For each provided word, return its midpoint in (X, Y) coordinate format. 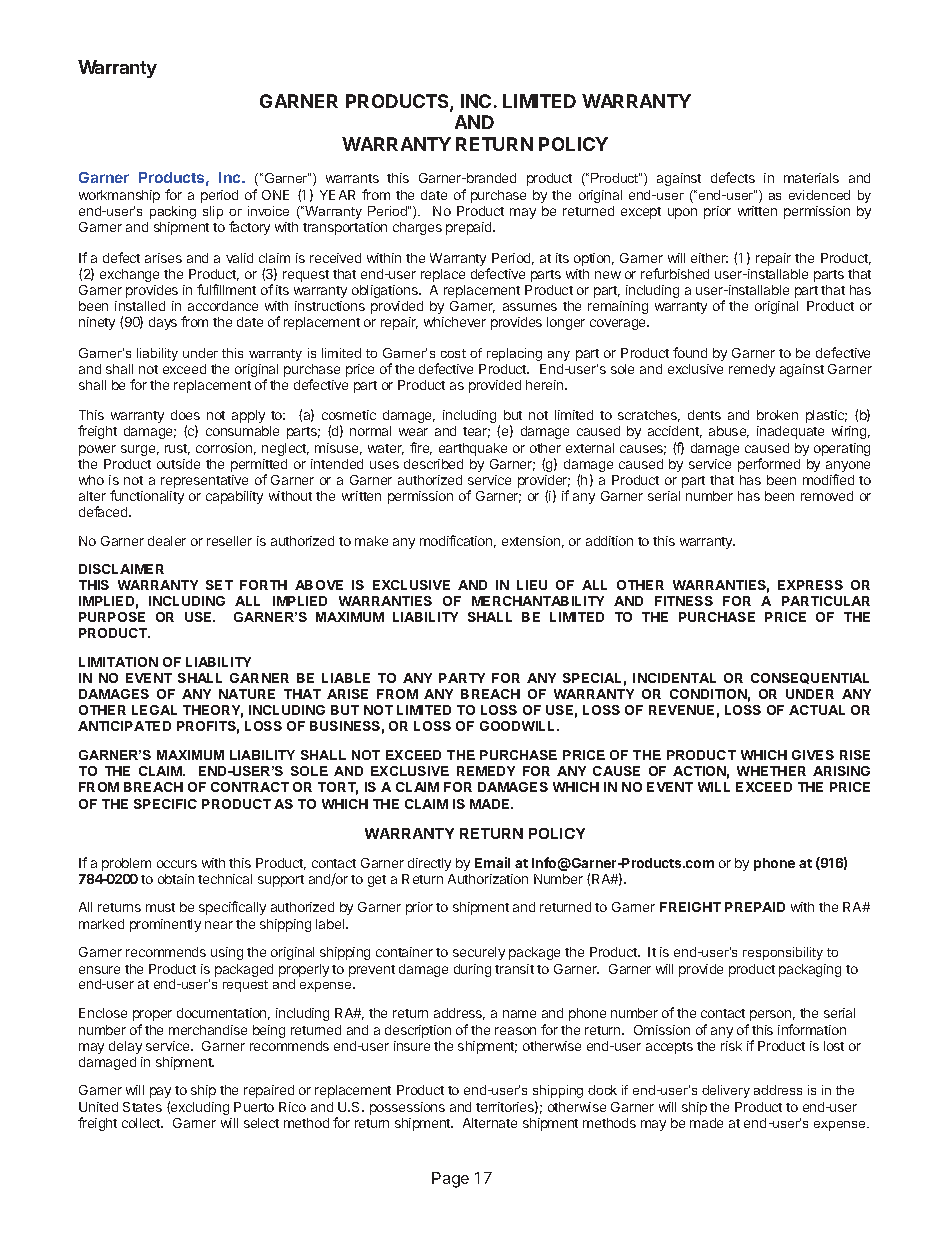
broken (777, 415)
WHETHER (771, 771)
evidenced (819, 195)
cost (453, 353)
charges (417, 228)
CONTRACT (250, 787)
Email (492, 862)
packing (173, 212)
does (185, 415)
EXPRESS (810, 585)
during (472, 970)
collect (142, 1123)
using (227, 953)
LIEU (532, 585)
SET (219, 585)
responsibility (783, 953)
